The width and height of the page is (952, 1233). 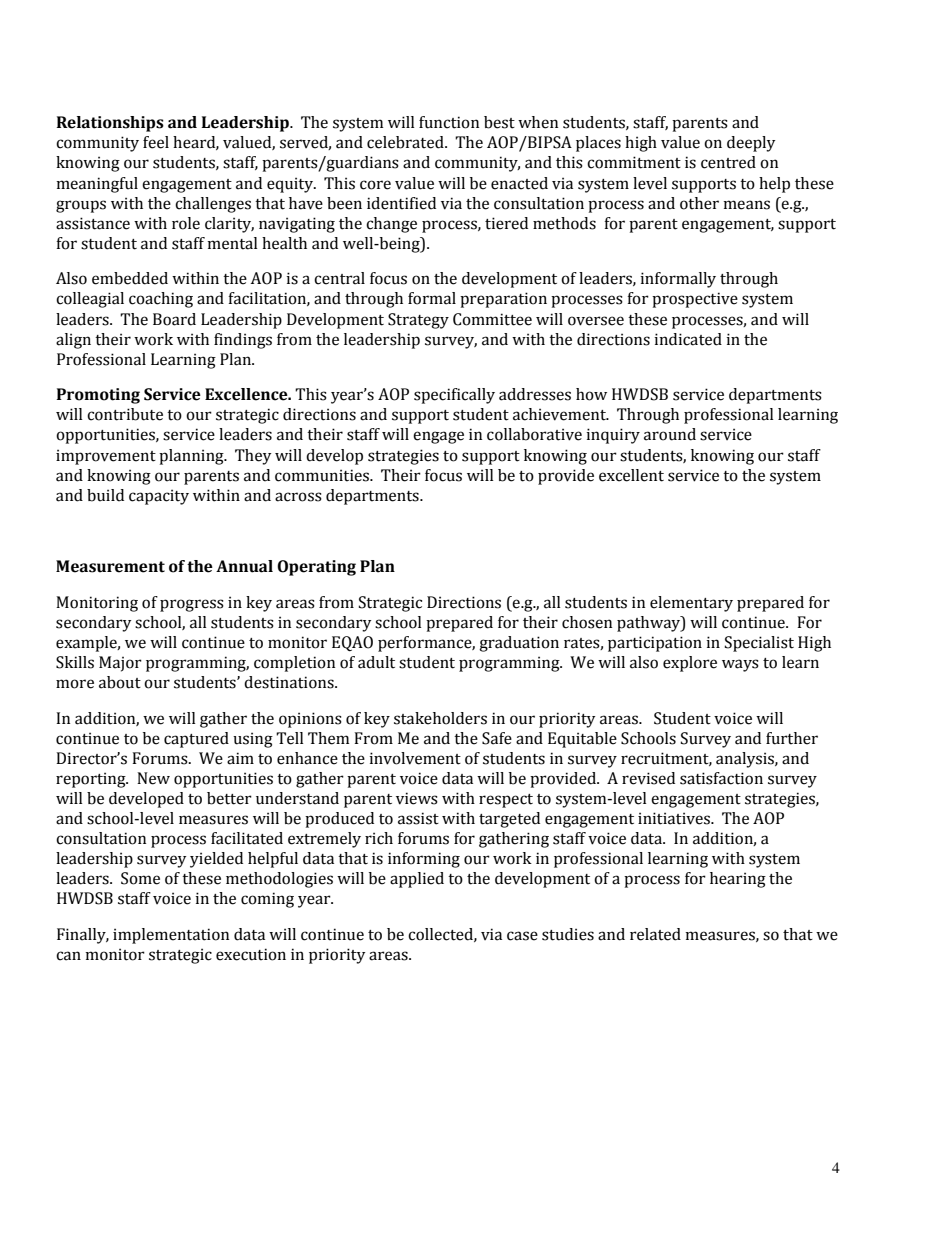 I want to click on Major, so click(x=120, y=664).
